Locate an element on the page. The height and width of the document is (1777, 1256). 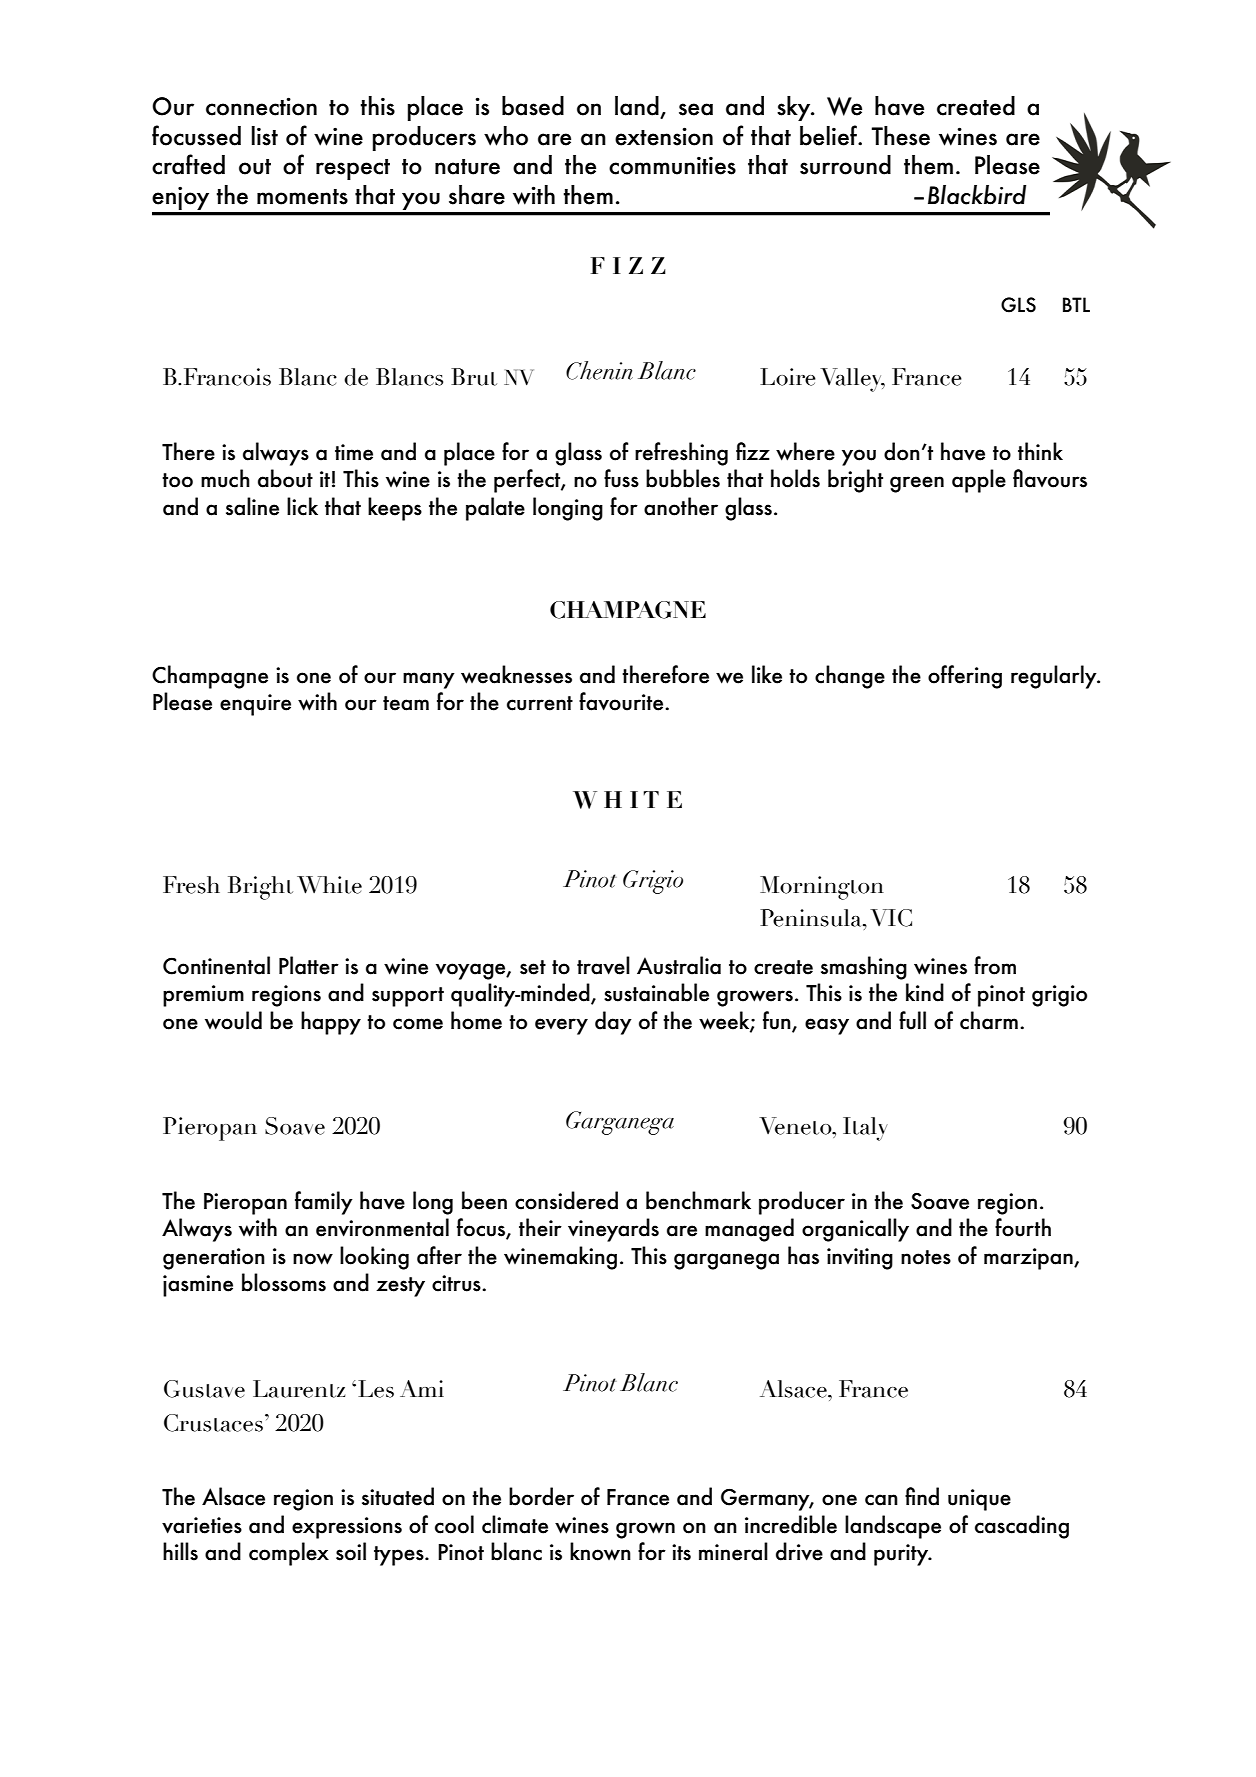
Blackbird is located at coordinates (977, 195).
